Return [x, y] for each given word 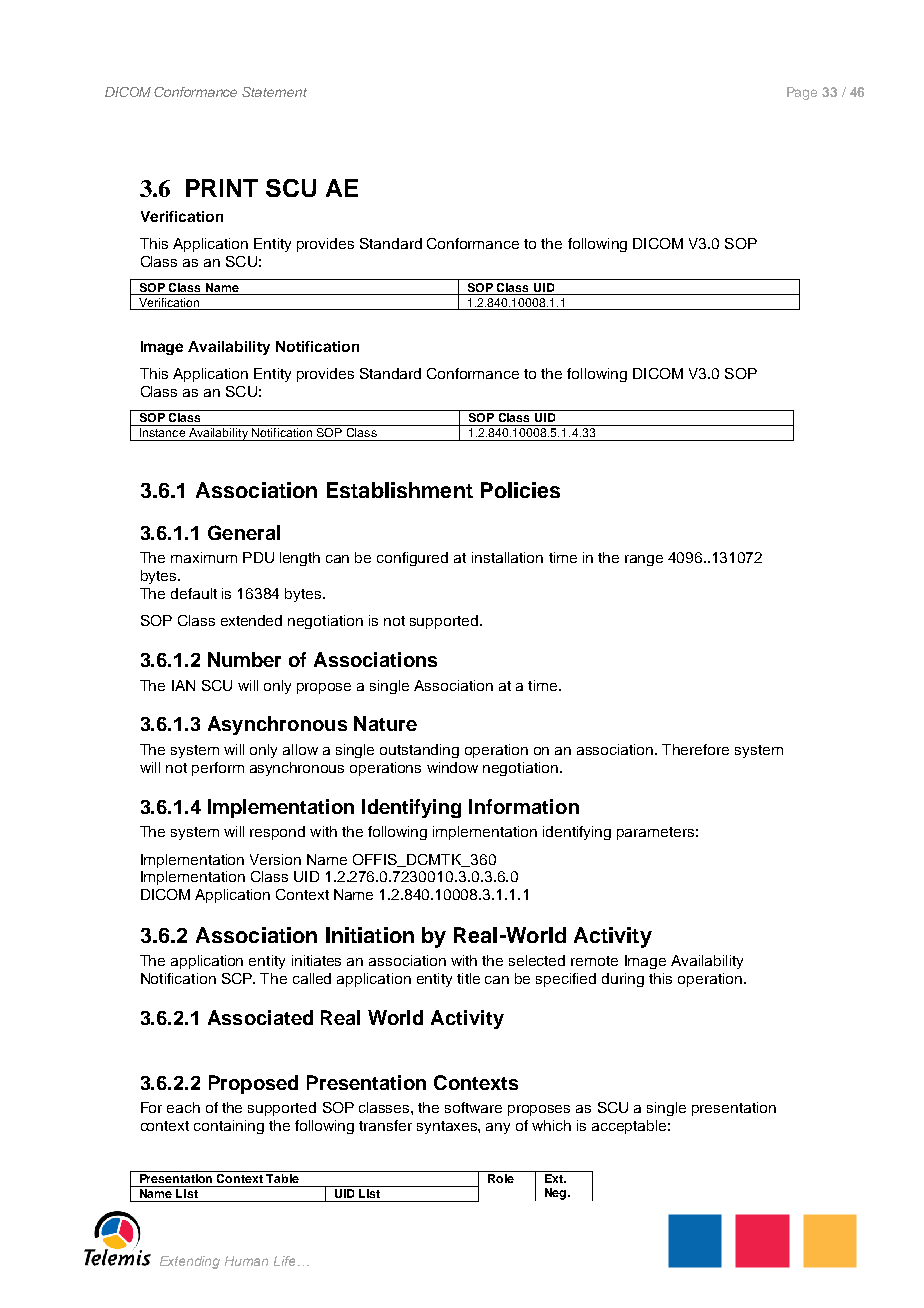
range [644, 560]
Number [244, 659]
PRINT [222, 188]
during [623, 980]
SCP [238, 978]
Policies [520, 490]
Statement [274, 92]
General [244, 532]
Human [246, 1261]
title [468, 978]
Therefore [695, 749]
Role [501, 1178]
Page [802, 93]
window [452, 767]
